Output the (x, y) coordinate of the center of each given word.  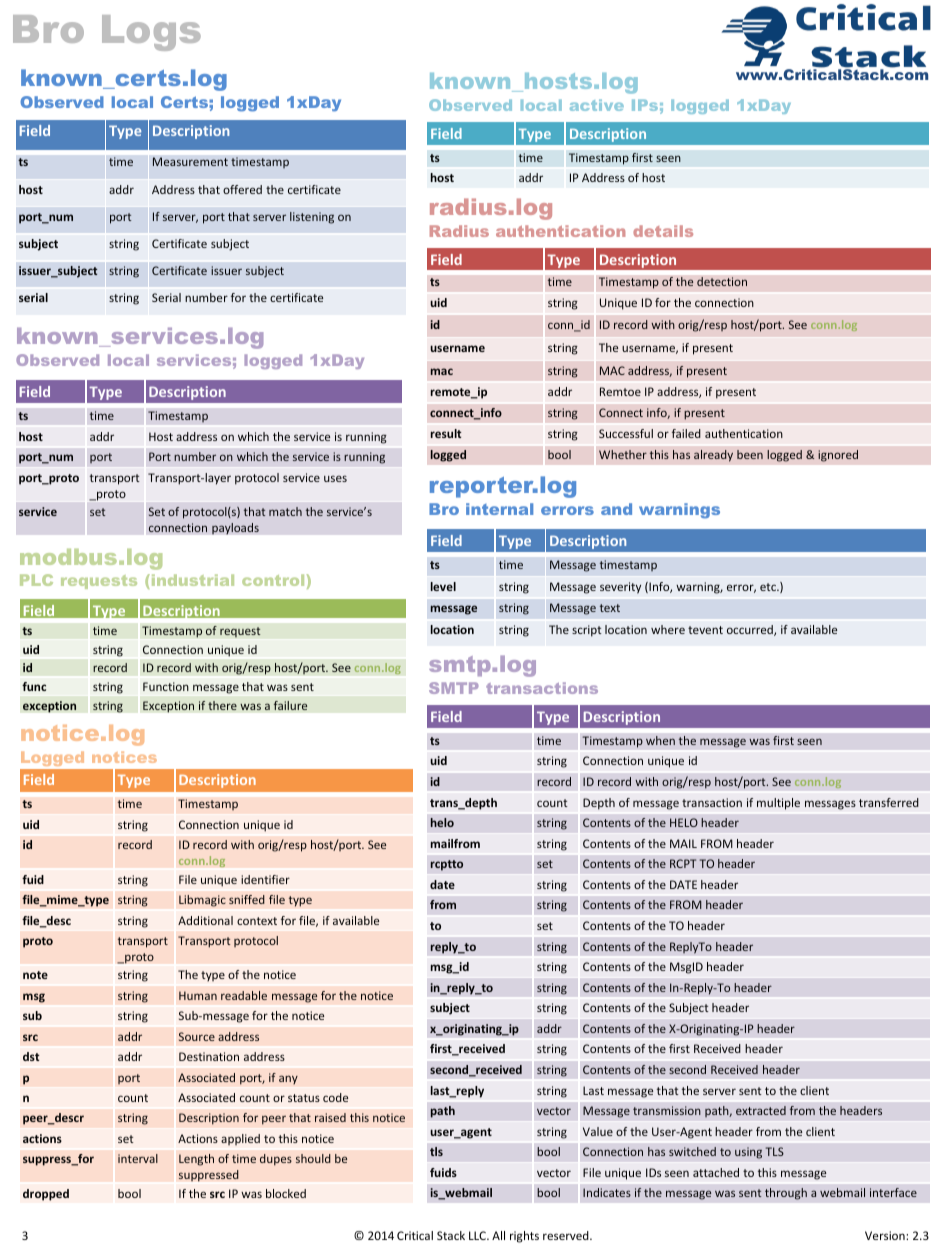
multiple (778, 804)
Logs (151, 33)
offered (242, 189)
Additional (205, 920)
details (663, 231)
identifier (265, 879)
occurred (751, 630)
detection (722, 281)
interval (138, 1158)
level (443, 586)
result (446, 433)
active (597, 105)
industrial (191, 580)
